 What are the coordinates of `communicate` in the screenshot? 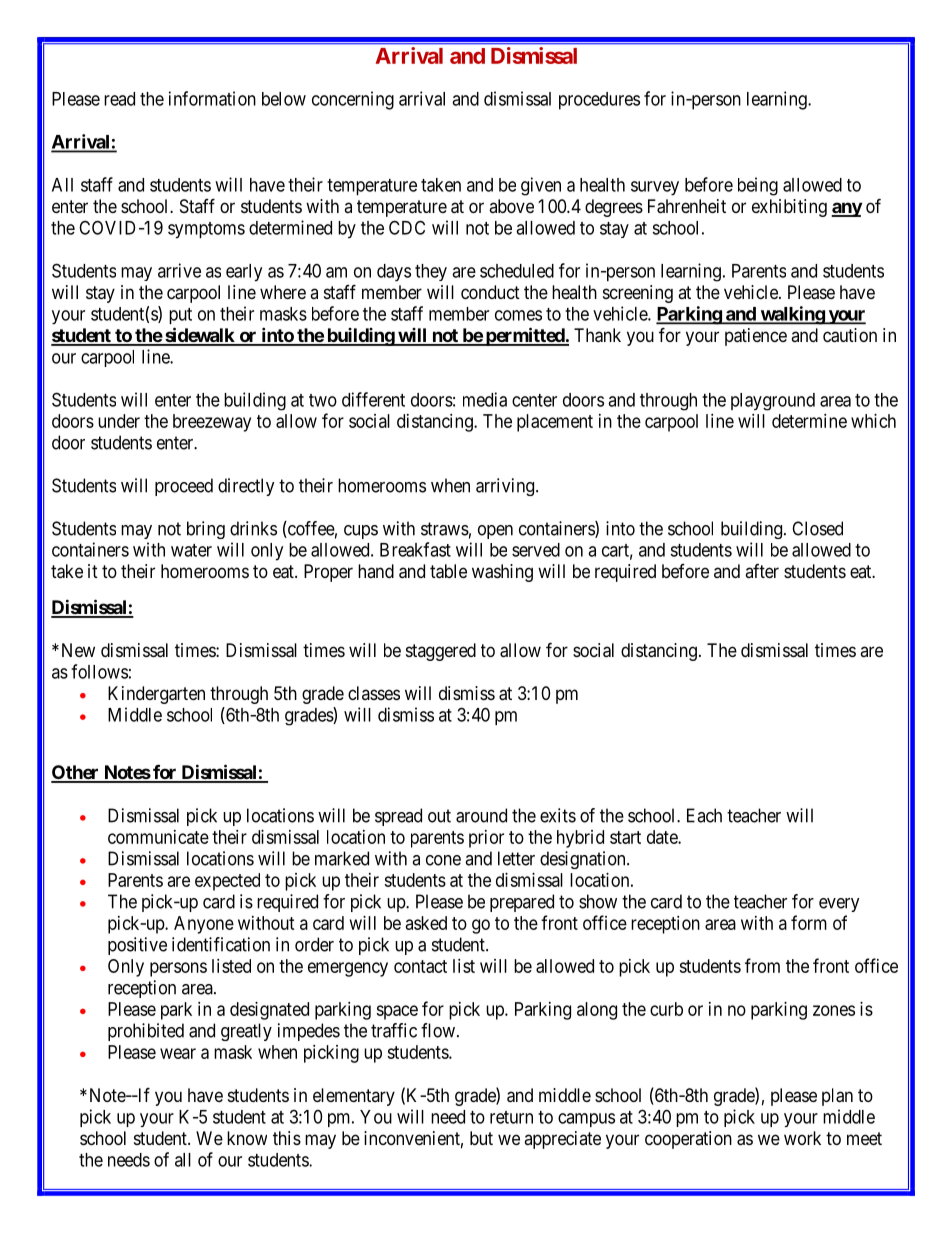 It's located at (158, 837).
